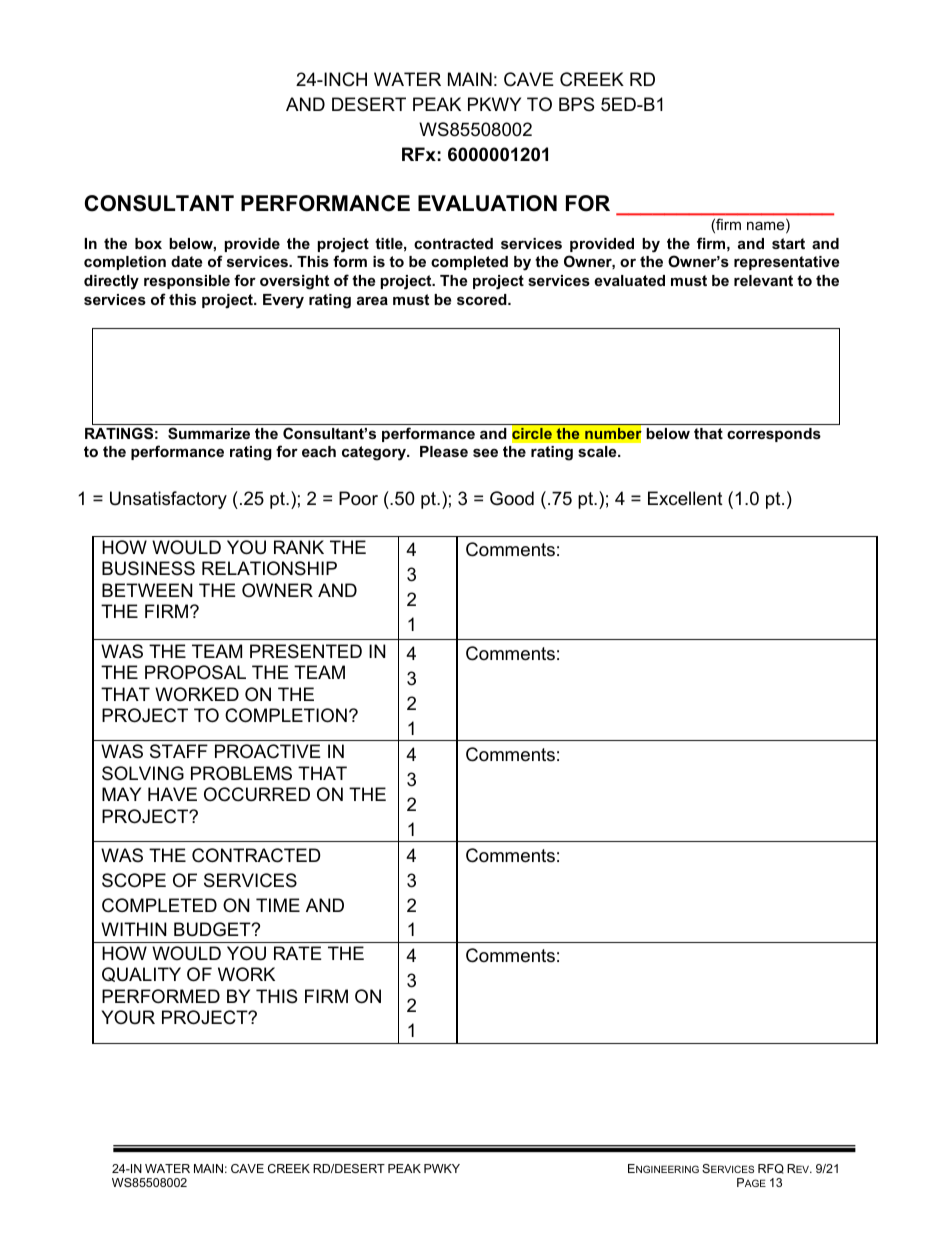  Describe the element at coordinates (487, 203) in the screenshot. I see `EVALUATION` at that location.
